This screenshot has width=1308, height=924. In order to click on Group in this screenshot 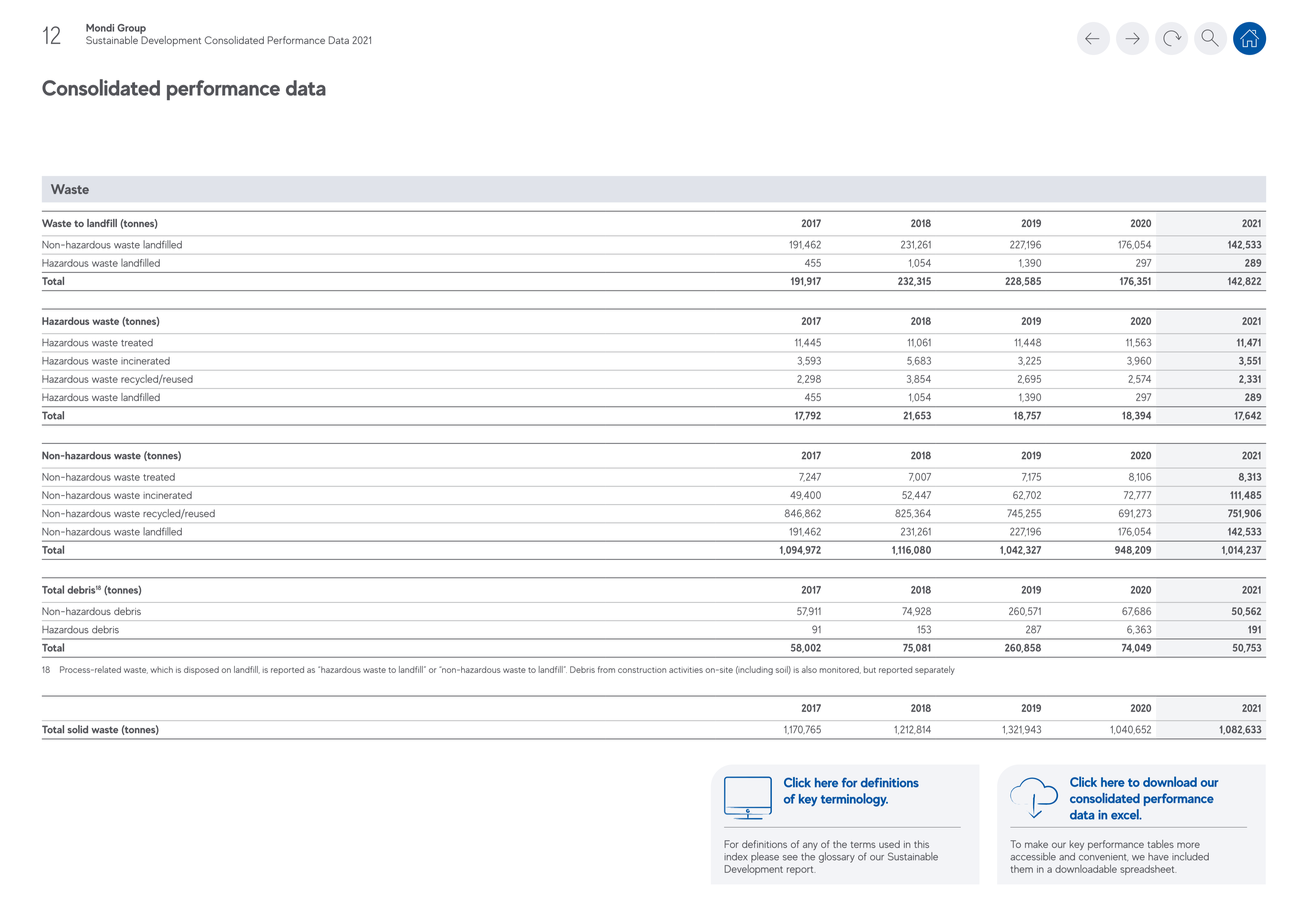, I will do `click(131, 29)`.
